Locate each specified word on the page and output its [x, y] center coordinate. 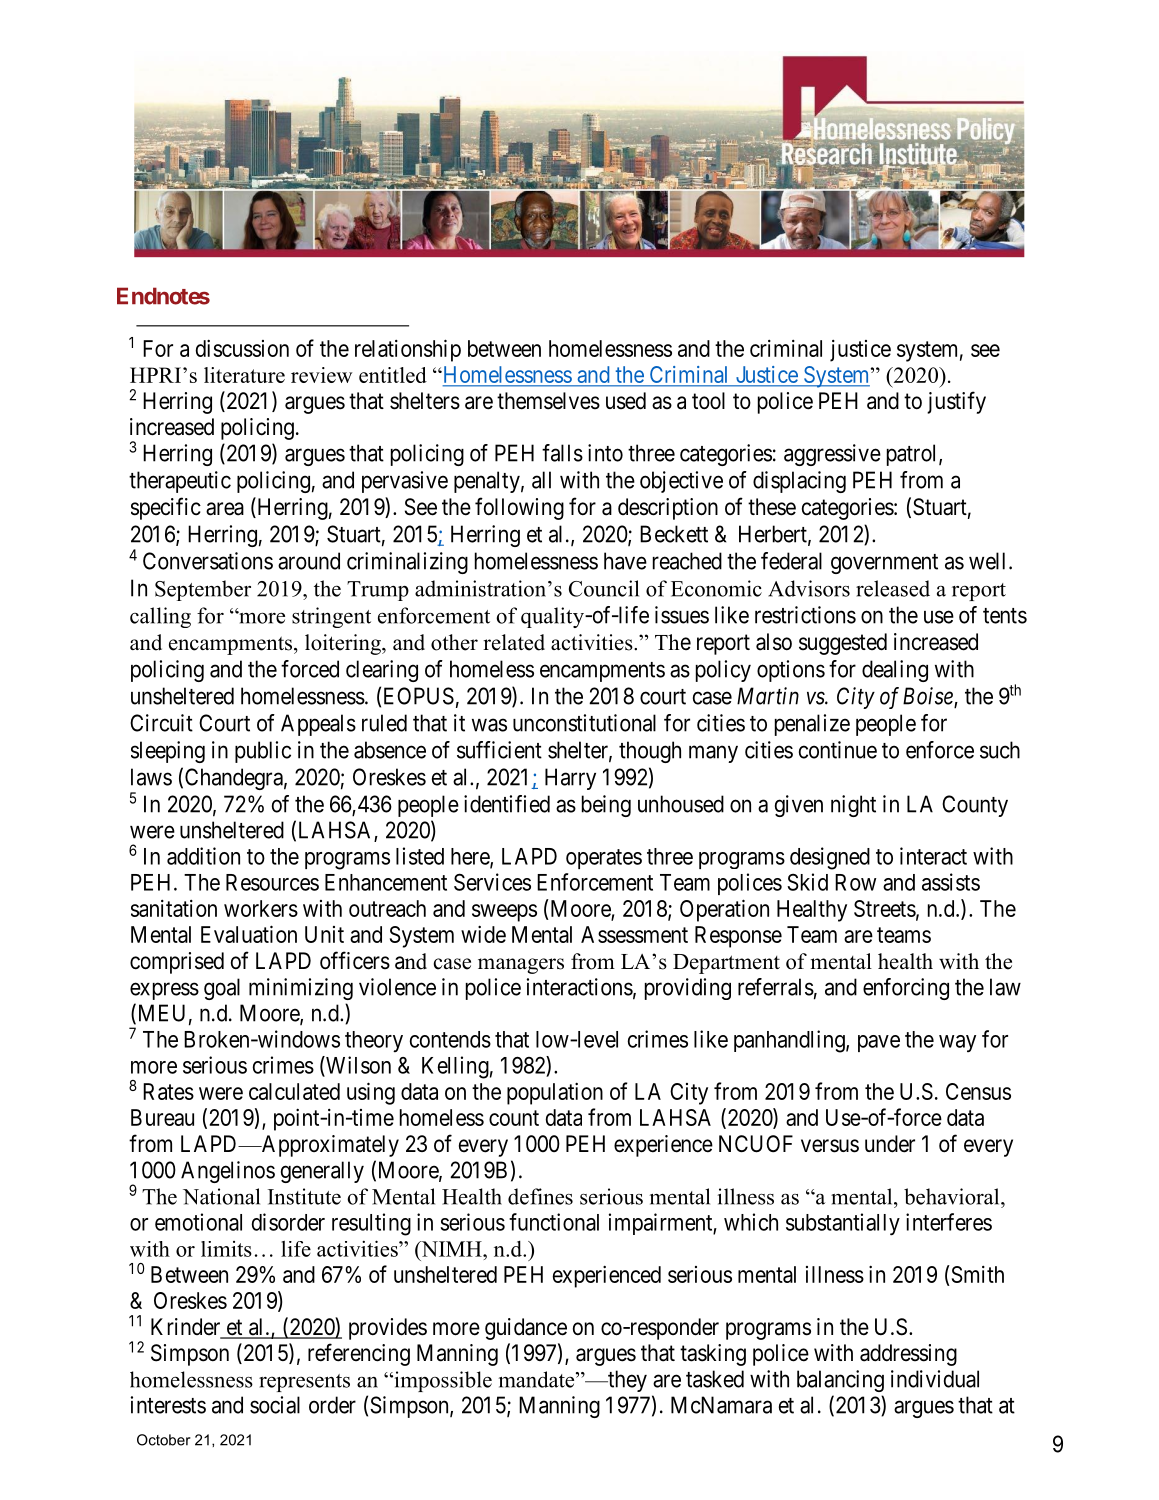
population [555, 1093]
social [275, 1405]
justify [956, 402]
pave [879, 1043]
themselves [548, 401]
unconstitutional [584, 723]
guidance [526, 1329]
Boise [929, 697]
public [263, 752]
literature [244, 375]
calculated [294, 1091]
